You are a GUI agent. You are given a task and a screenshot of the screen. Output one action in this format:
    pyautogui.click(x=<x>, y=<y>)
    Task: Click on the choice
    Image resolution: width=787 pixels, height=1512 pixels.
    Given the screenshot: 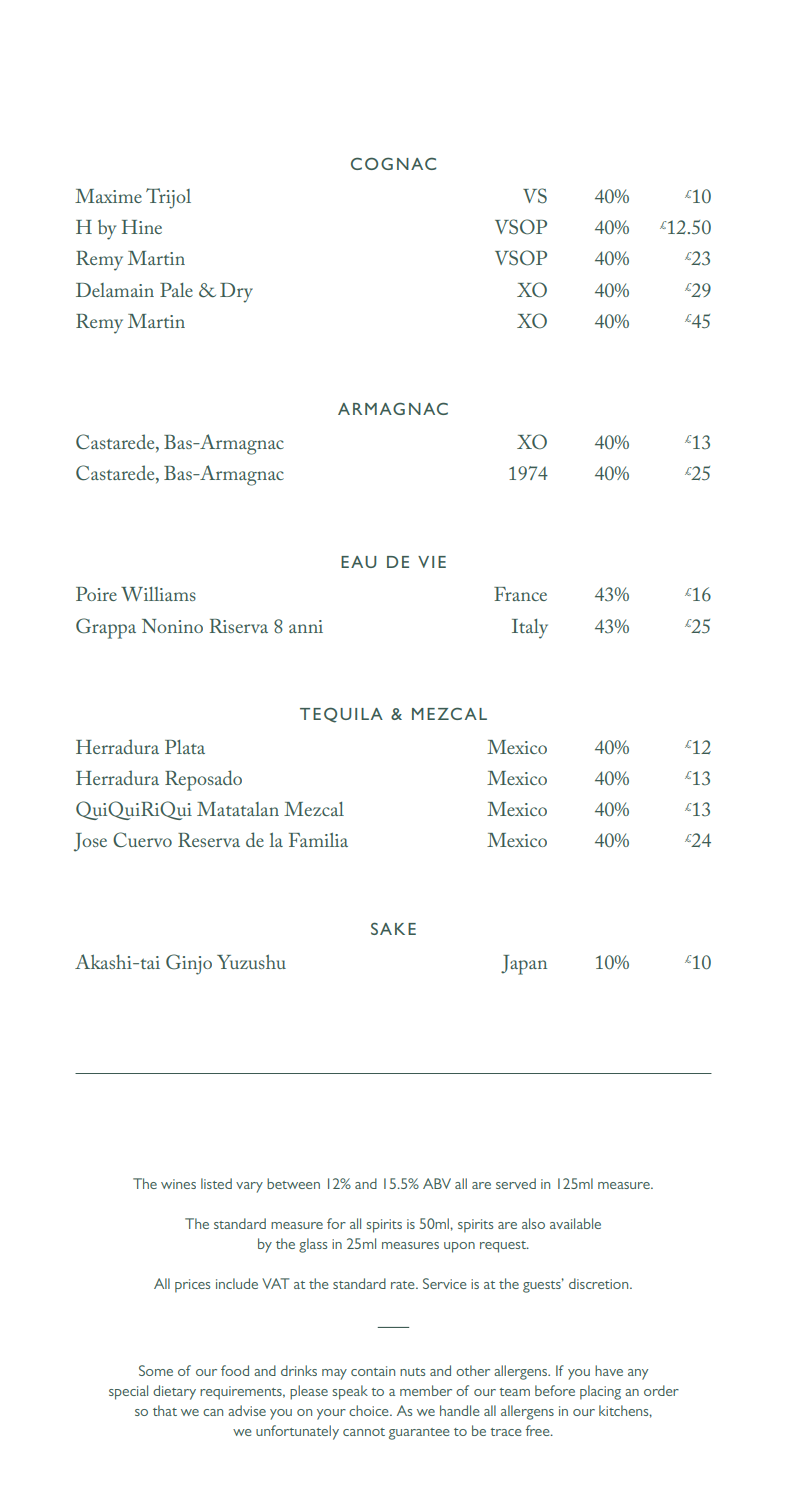 What is the action you would take?
    pyautogui.click(x=370, y=1410)
